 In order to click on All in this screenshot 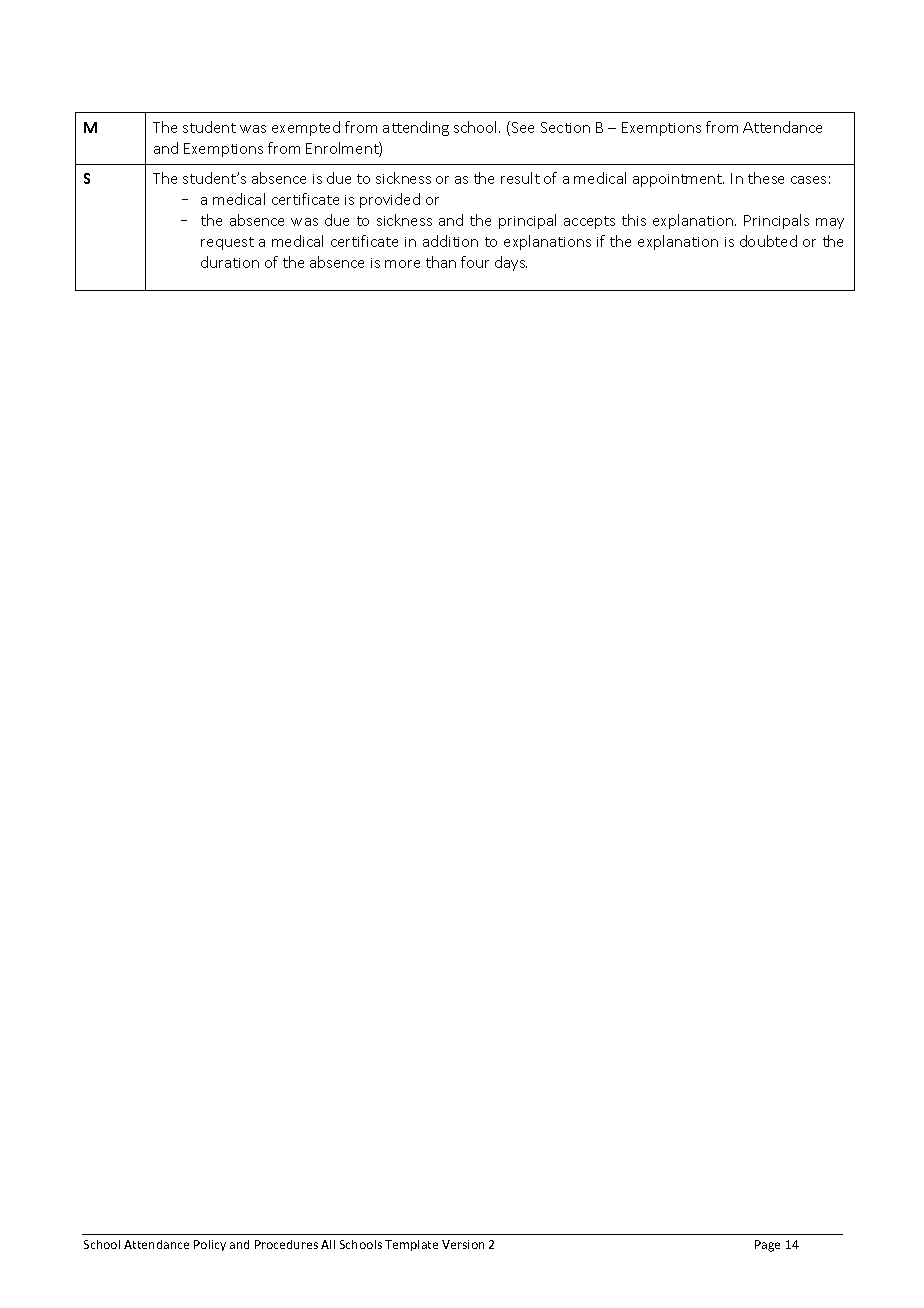, I will do `click(328, 1244)`.
